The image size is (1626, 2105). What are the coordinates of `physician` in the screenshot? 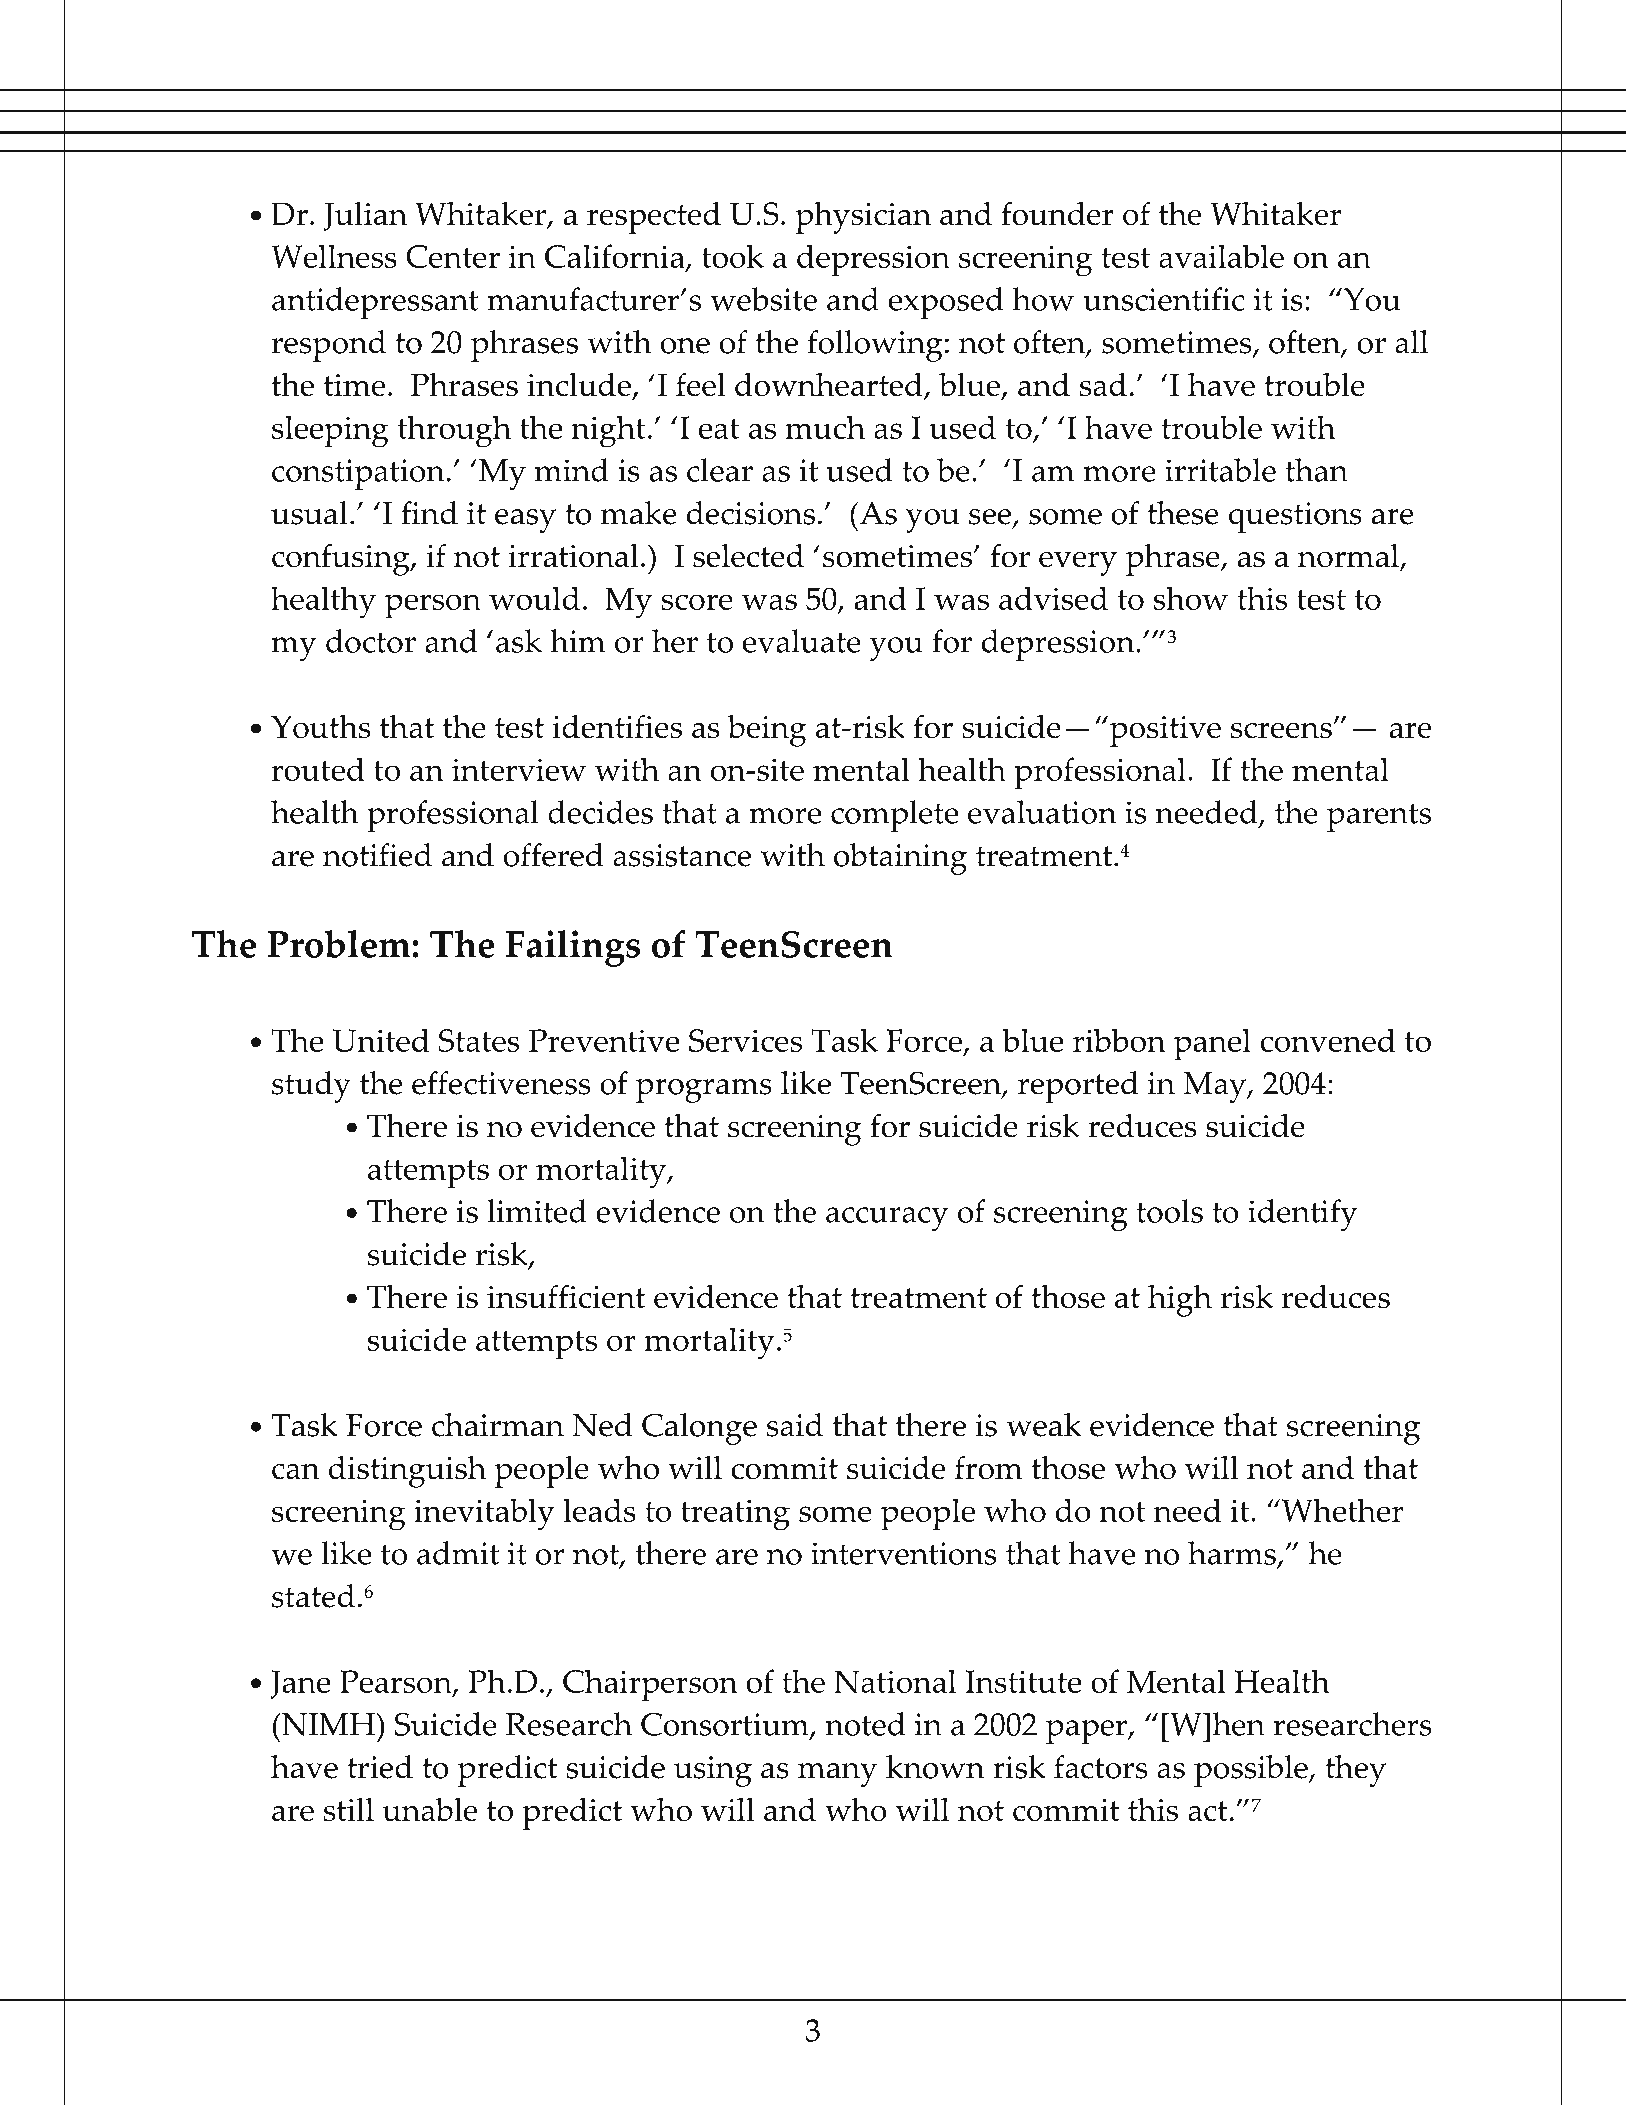 It's located at (863, 218).
